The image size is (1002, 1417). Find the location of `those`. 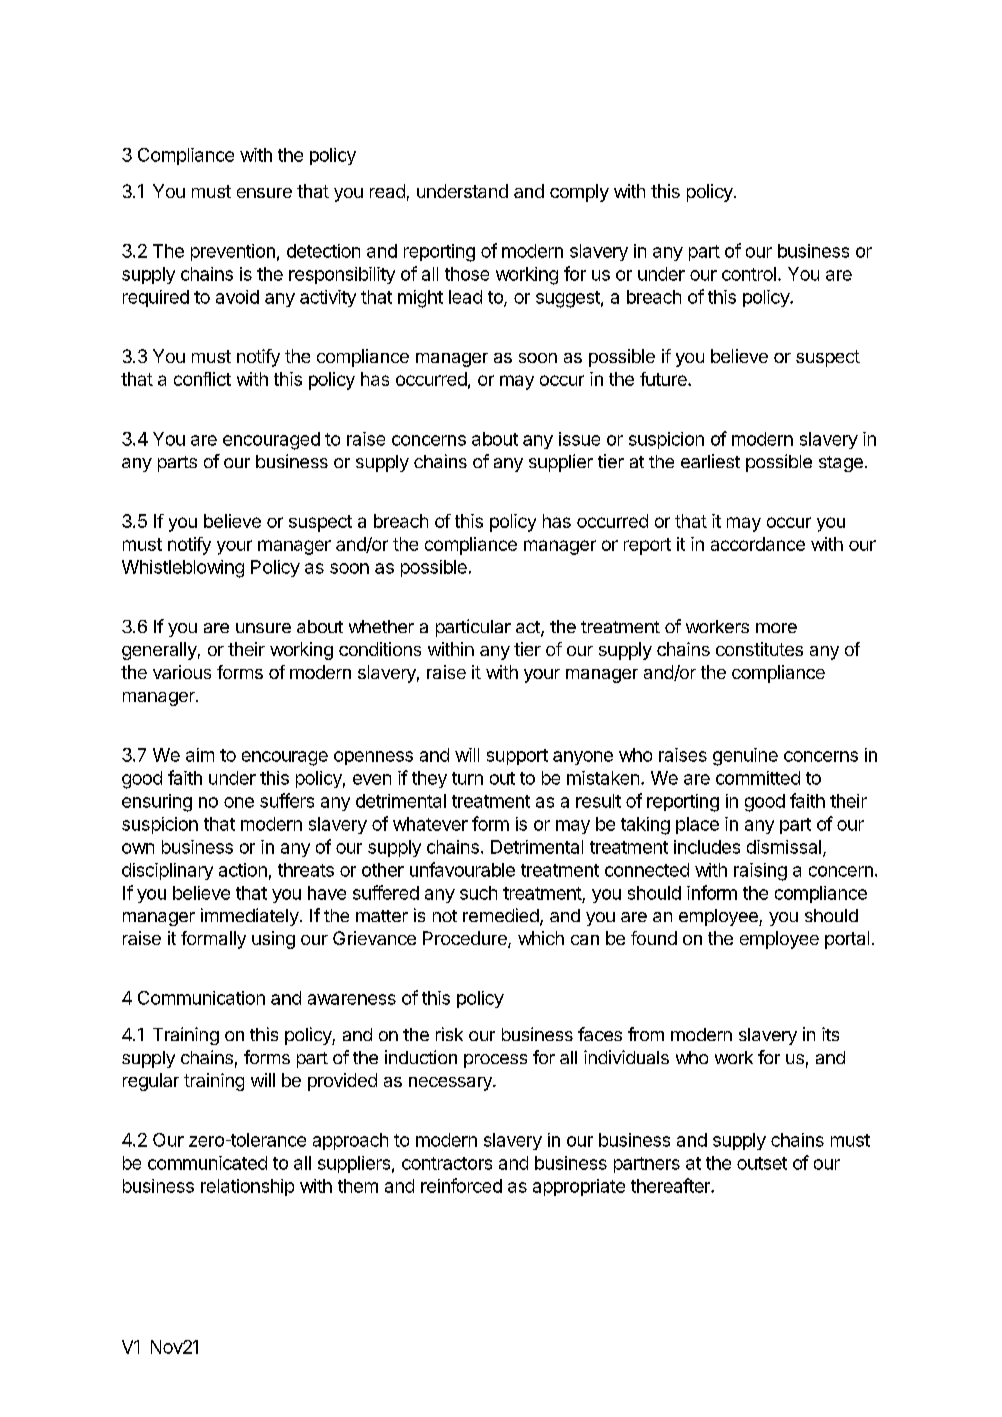

those is located at coordinates (467, 274).
